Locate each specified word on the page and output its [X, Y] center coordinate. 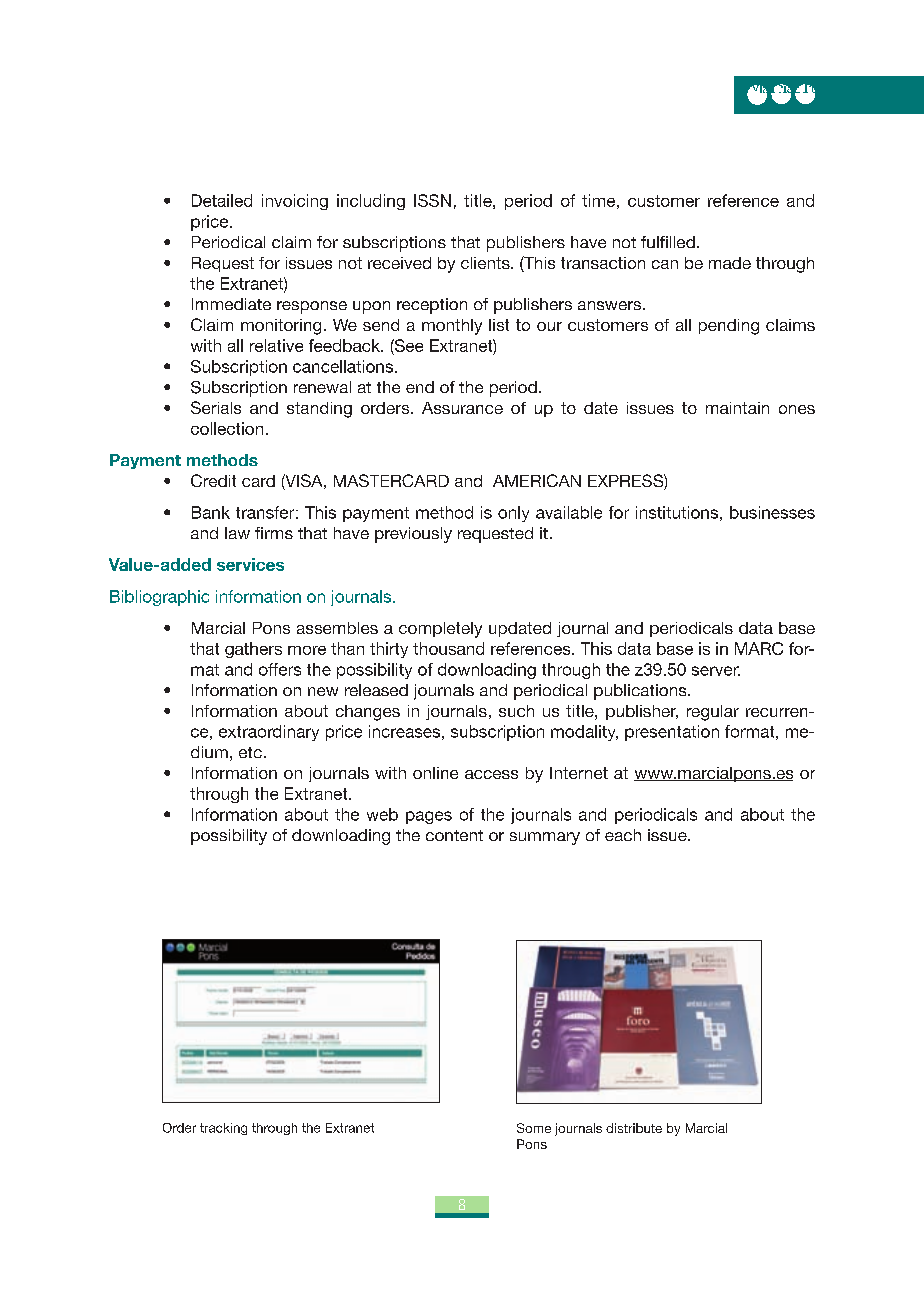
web [382, 814]
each [623, 835]
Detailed [222, 200]
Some [534, 1128]
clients [486, 263]
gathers [253, 650]
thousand [448, 648]
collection [227, 428]
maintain [737, 408]
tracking [223, 1129]
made [730, 263]
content [454, 835]
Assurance [462, 408]
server [716, 671]
